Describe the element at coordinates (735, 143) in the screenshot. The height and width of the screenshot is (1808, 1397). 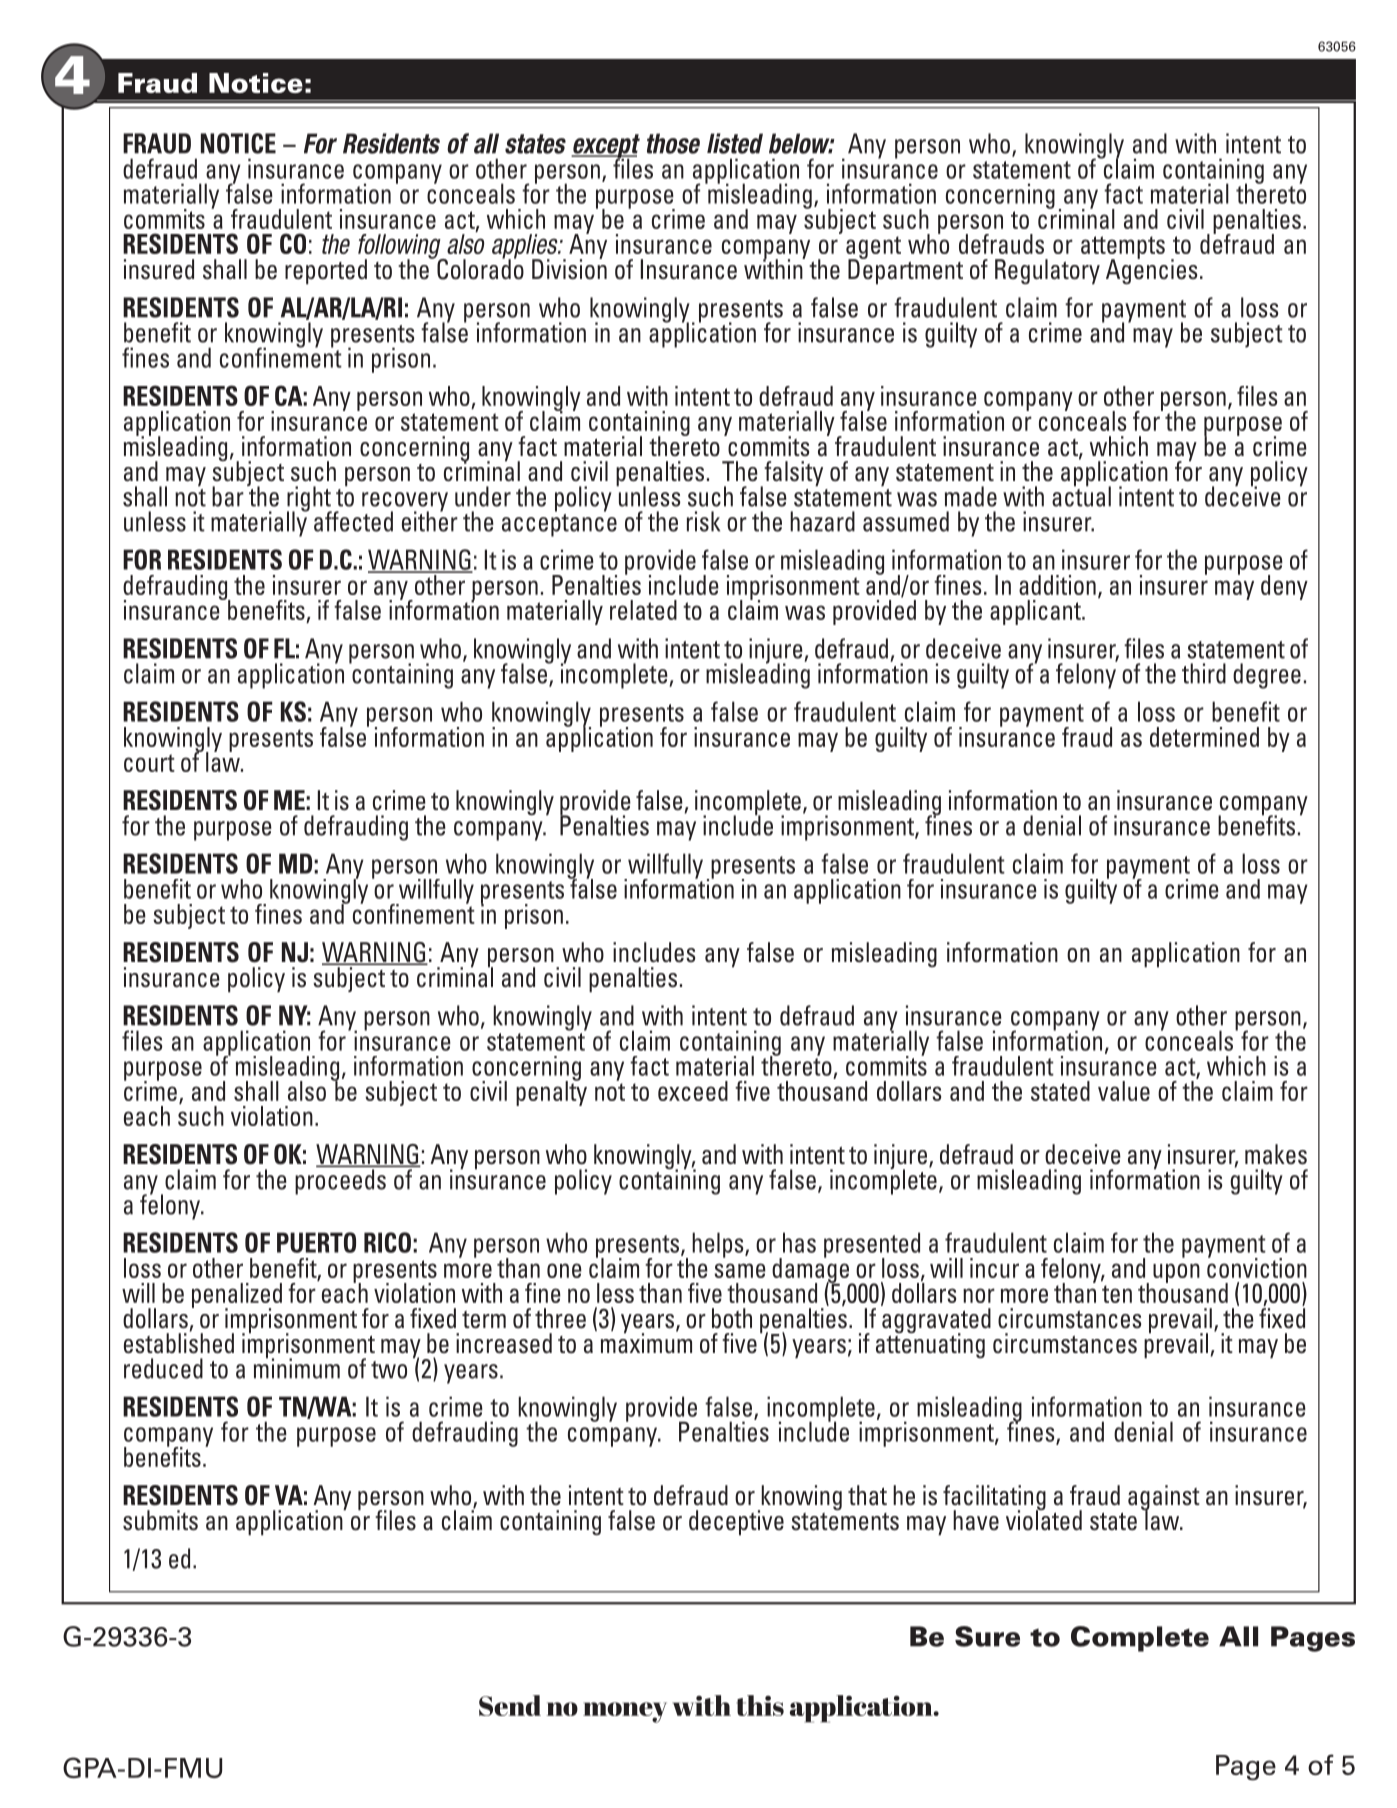
I see `listed` at that location.
